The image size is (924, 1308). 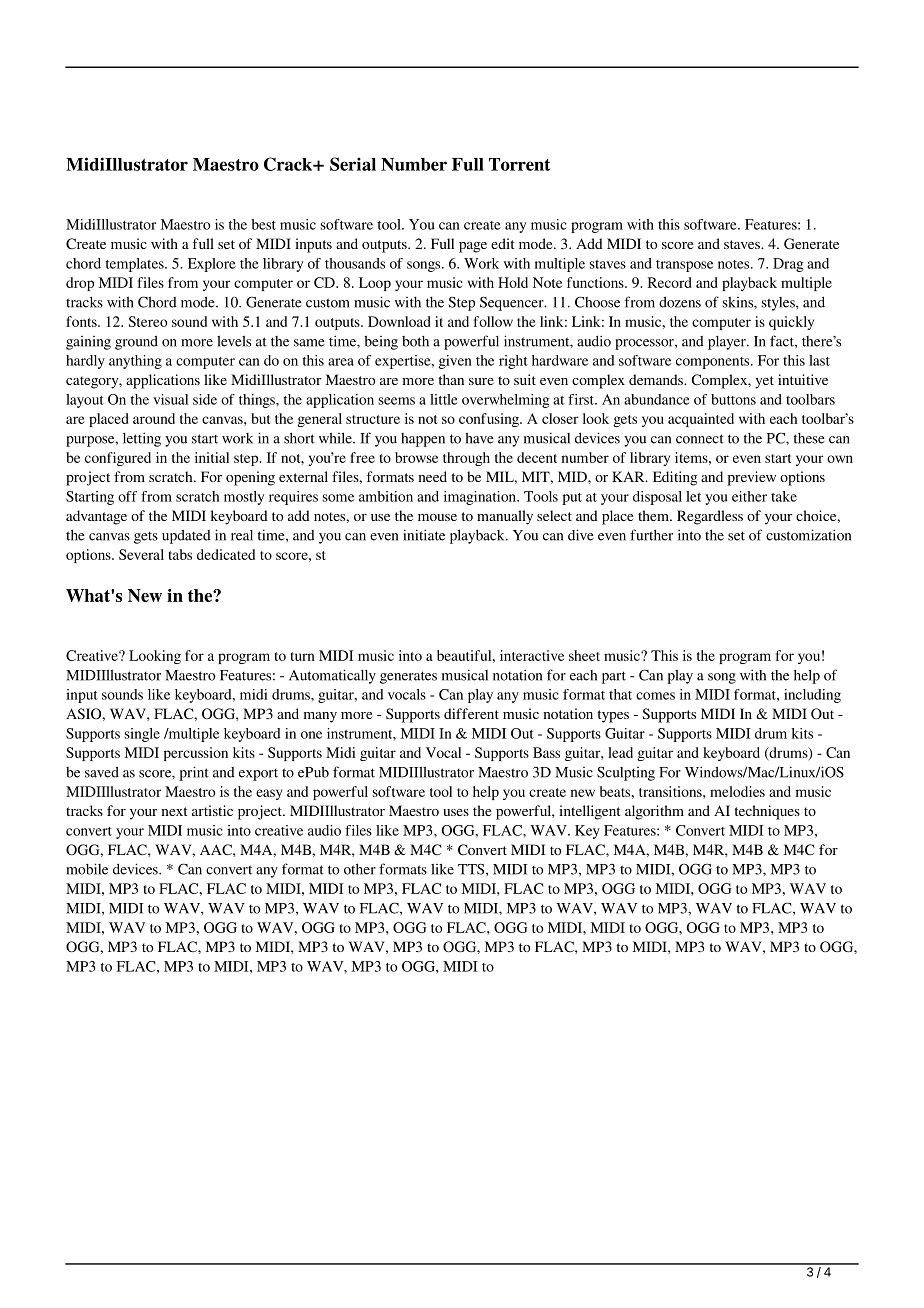 What do you see at coordinates (170, 399) in the screenshot?
I see `visual` at bounding box center [170, 399].
